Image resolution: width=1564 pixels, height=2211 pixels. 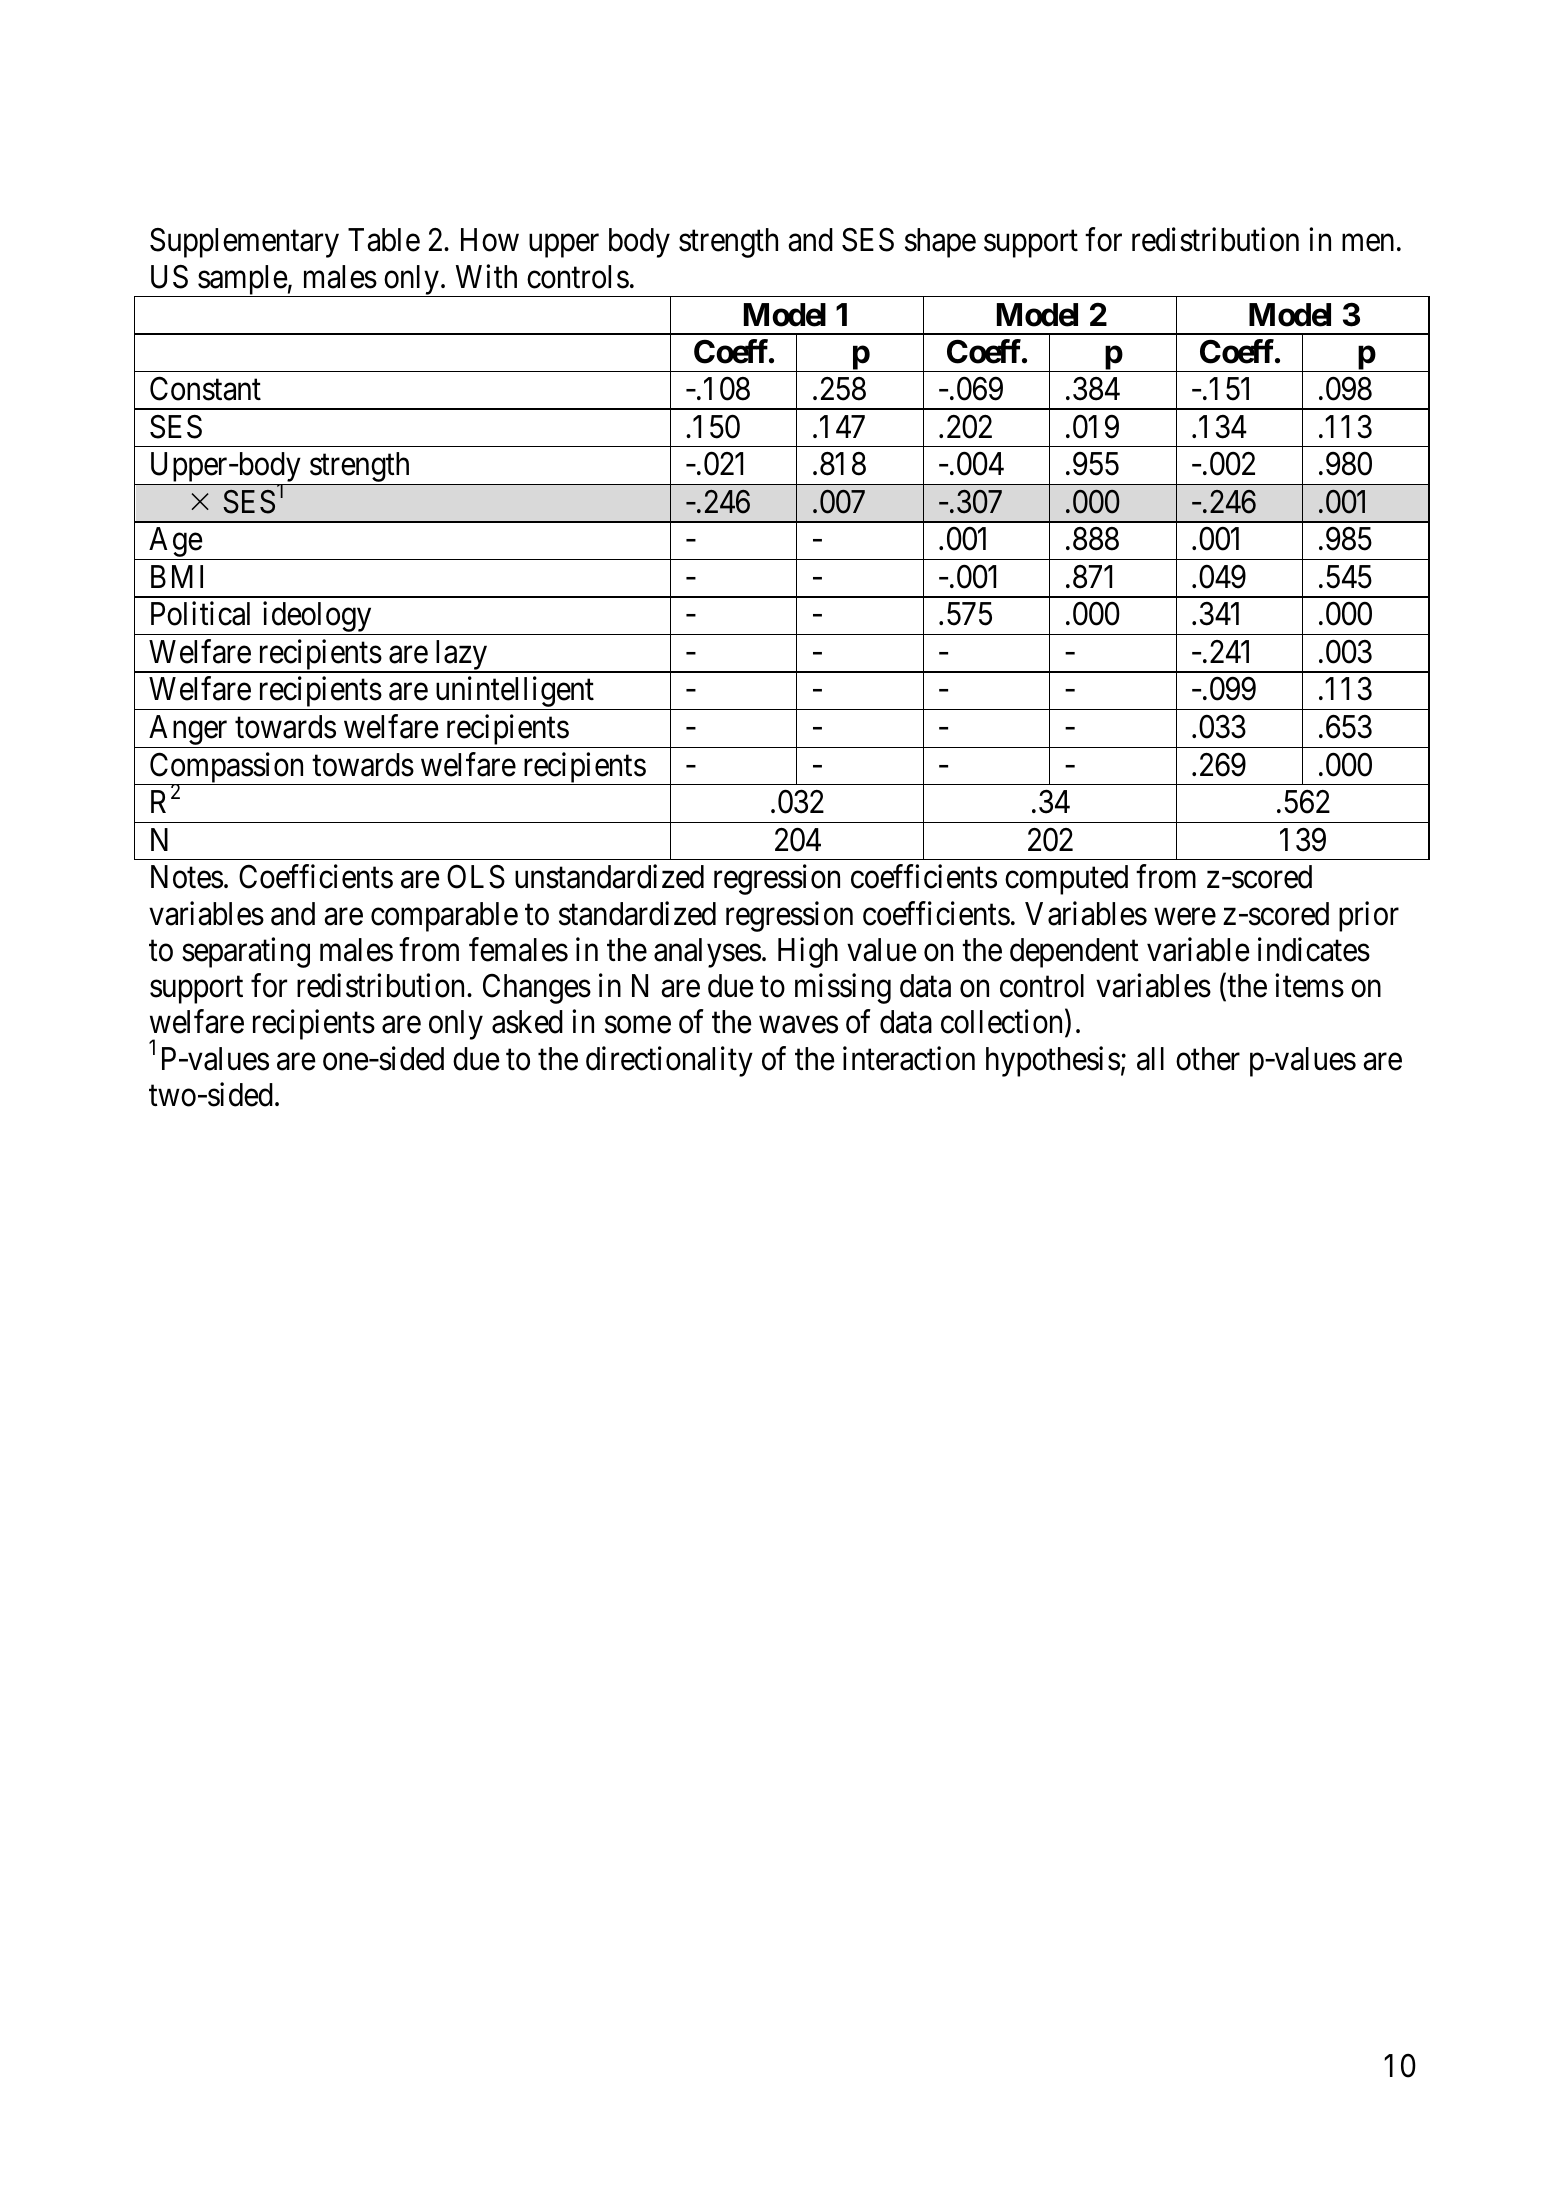 What do you see at coordinates (1066, 880) in the image?
I see `computed` at bounding box center [1066, 880].
